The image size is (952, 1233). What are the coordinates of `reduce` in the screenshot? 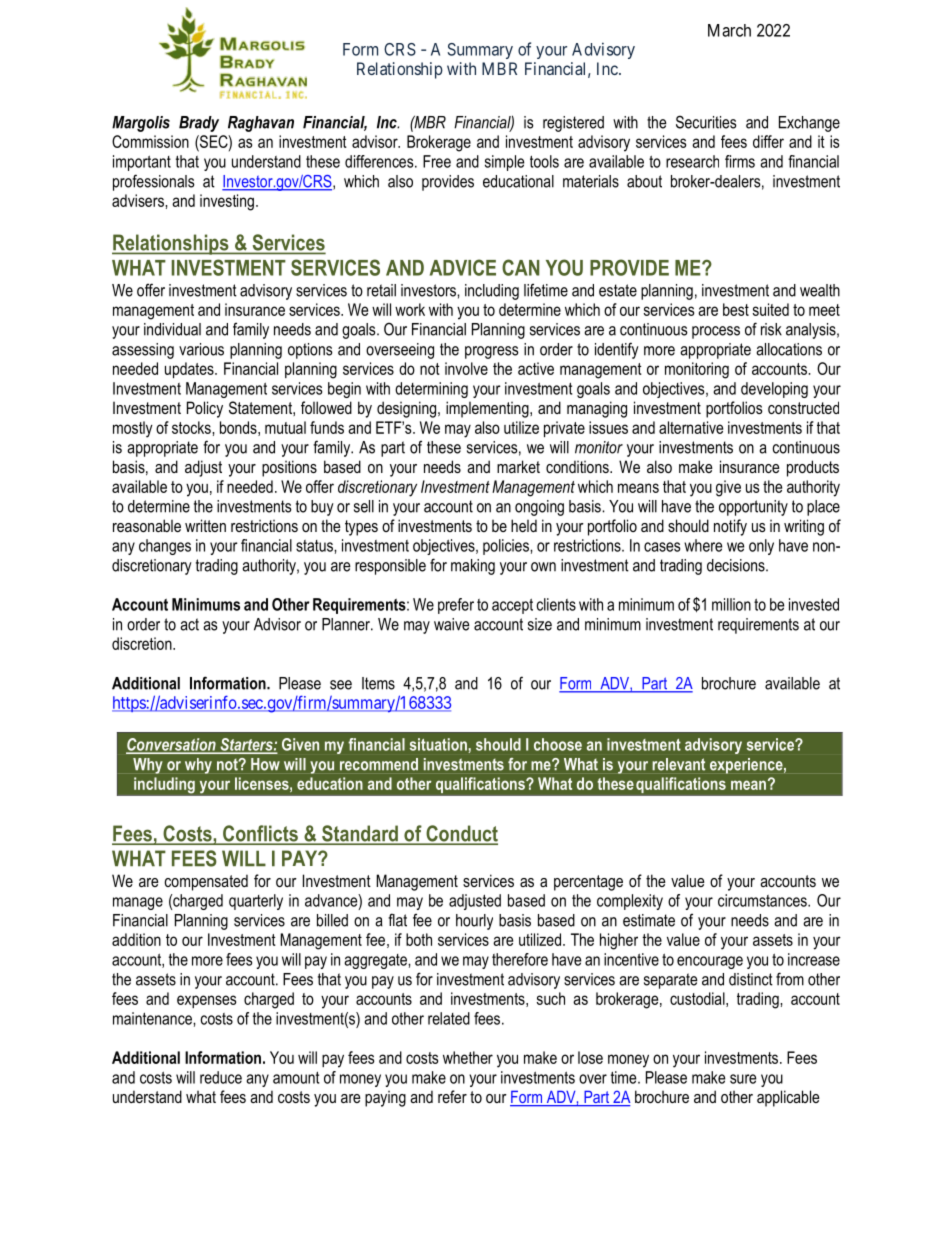 It's located at (221, 1077).
